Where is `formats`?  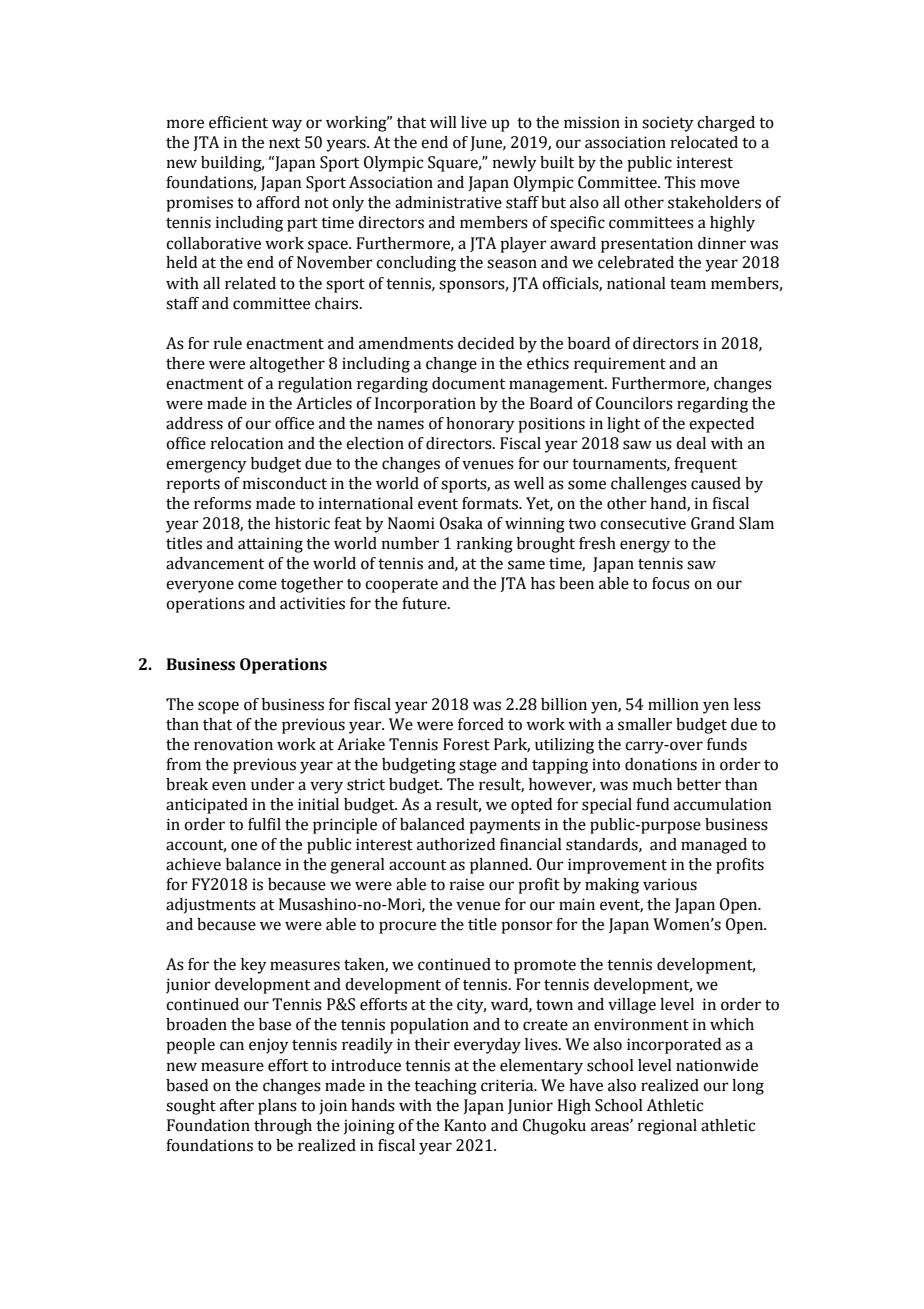
formats is located at coordinates (491, 503).
